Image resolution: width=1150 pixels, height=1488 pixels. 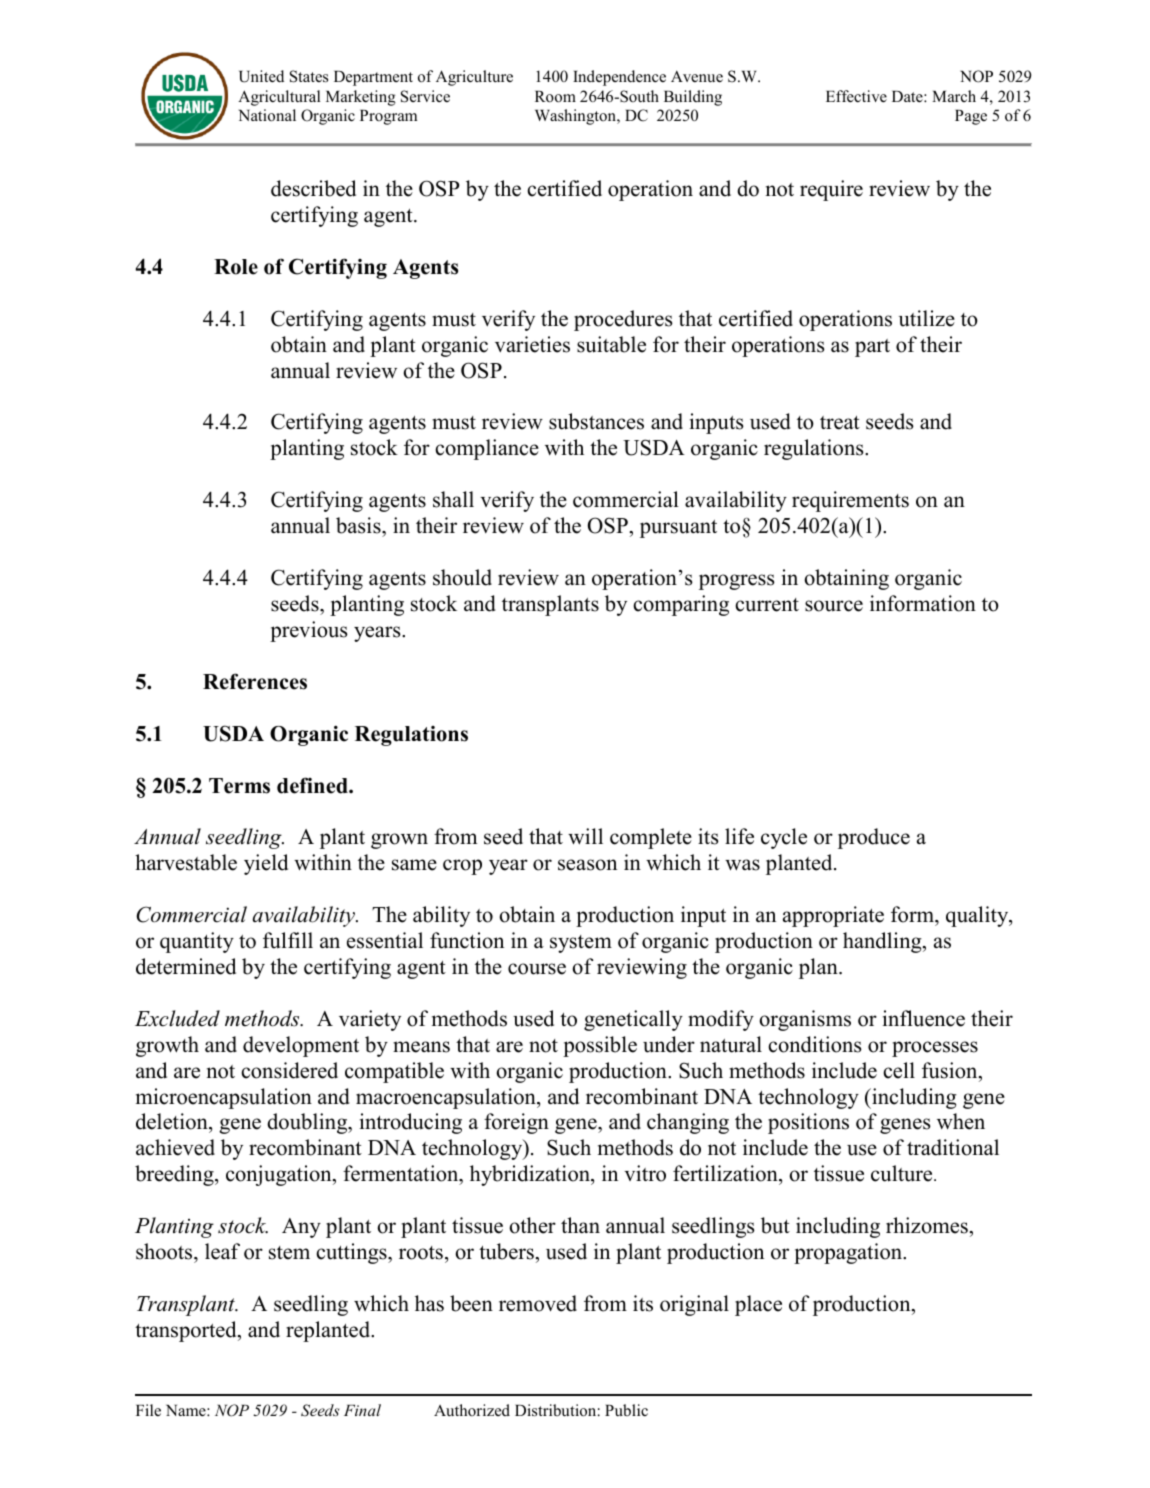 I want to click on foreign, so click(x=516, y=1123).
